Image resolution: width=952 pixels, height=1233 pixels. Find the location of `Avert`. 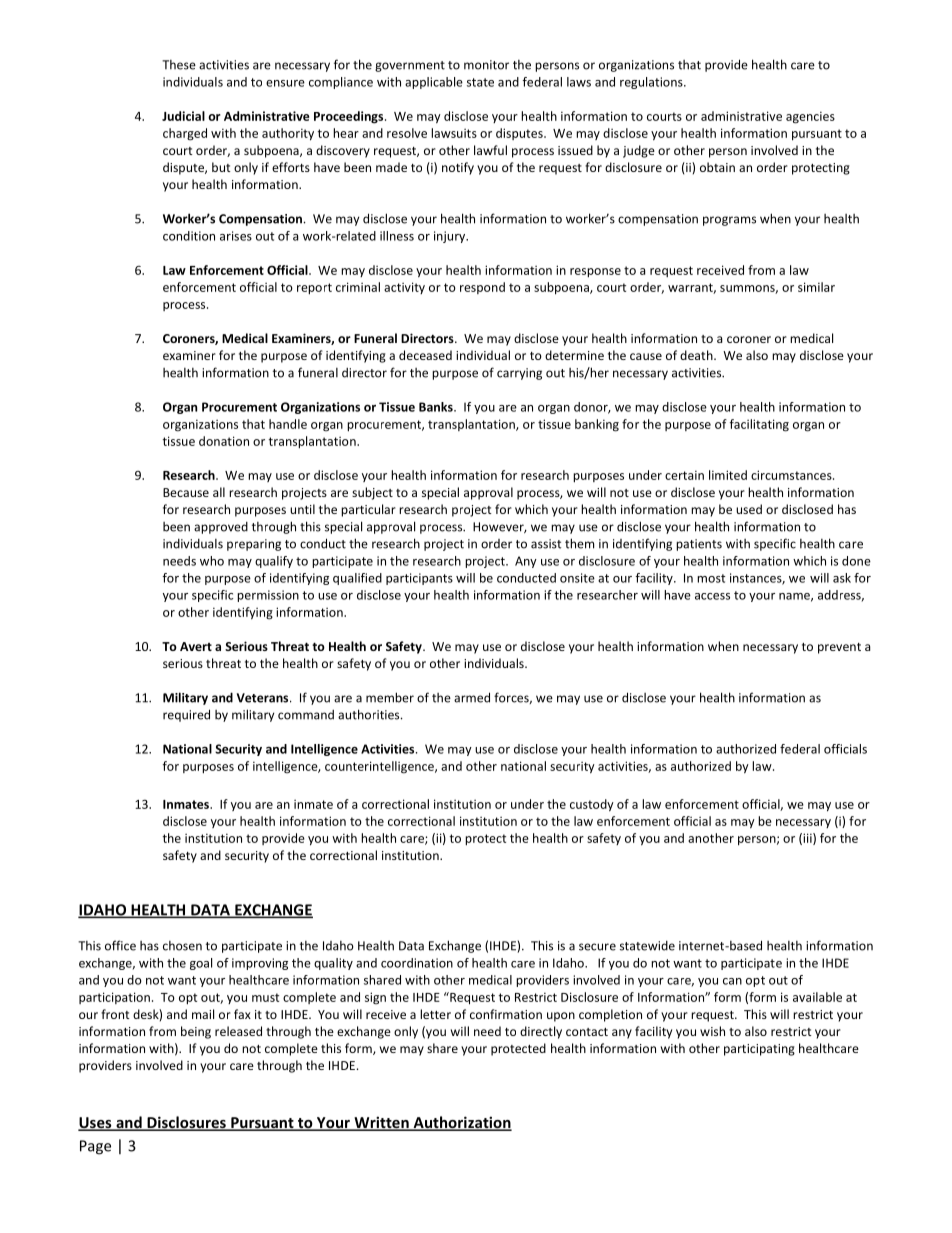

Avert is located at coordinates (196, 646).
